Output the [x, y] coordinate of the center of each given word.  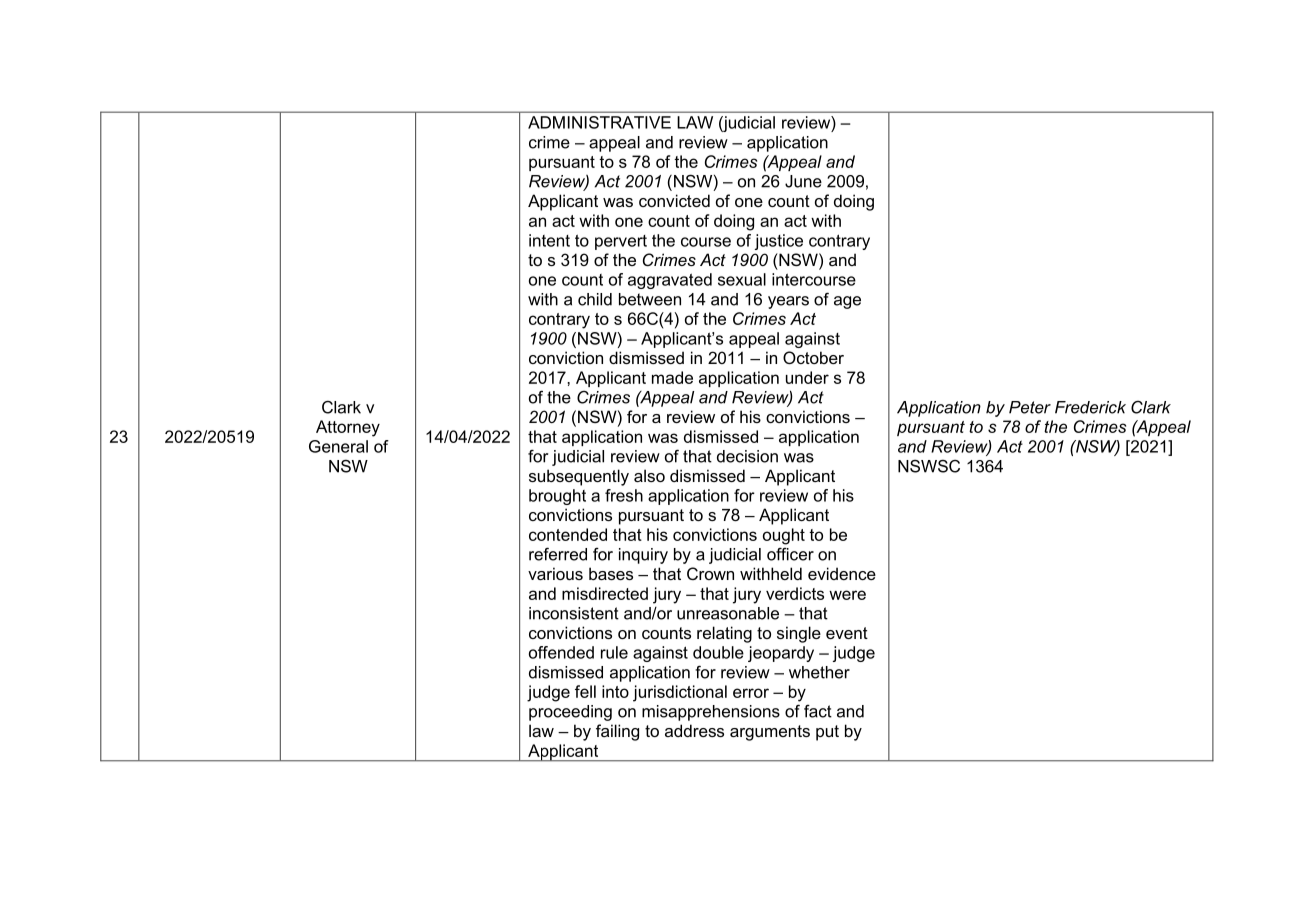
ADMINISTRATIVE [599, 122]
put [827, 733]
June [803, 181]
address [694, 730]
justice [779, 242]
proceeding [570, 713]
